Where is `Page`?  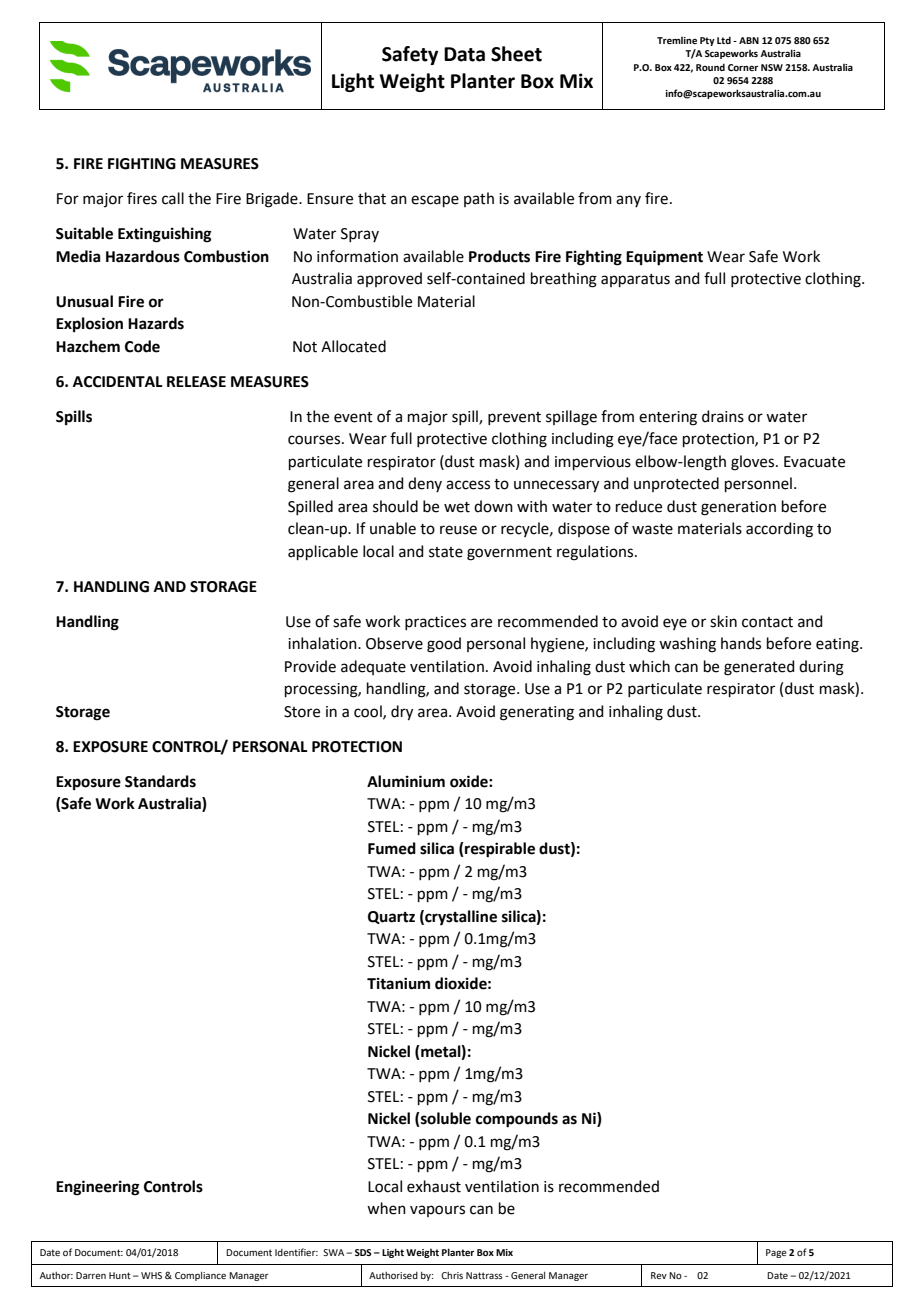 Page is located at coordinates (776, 1253).
